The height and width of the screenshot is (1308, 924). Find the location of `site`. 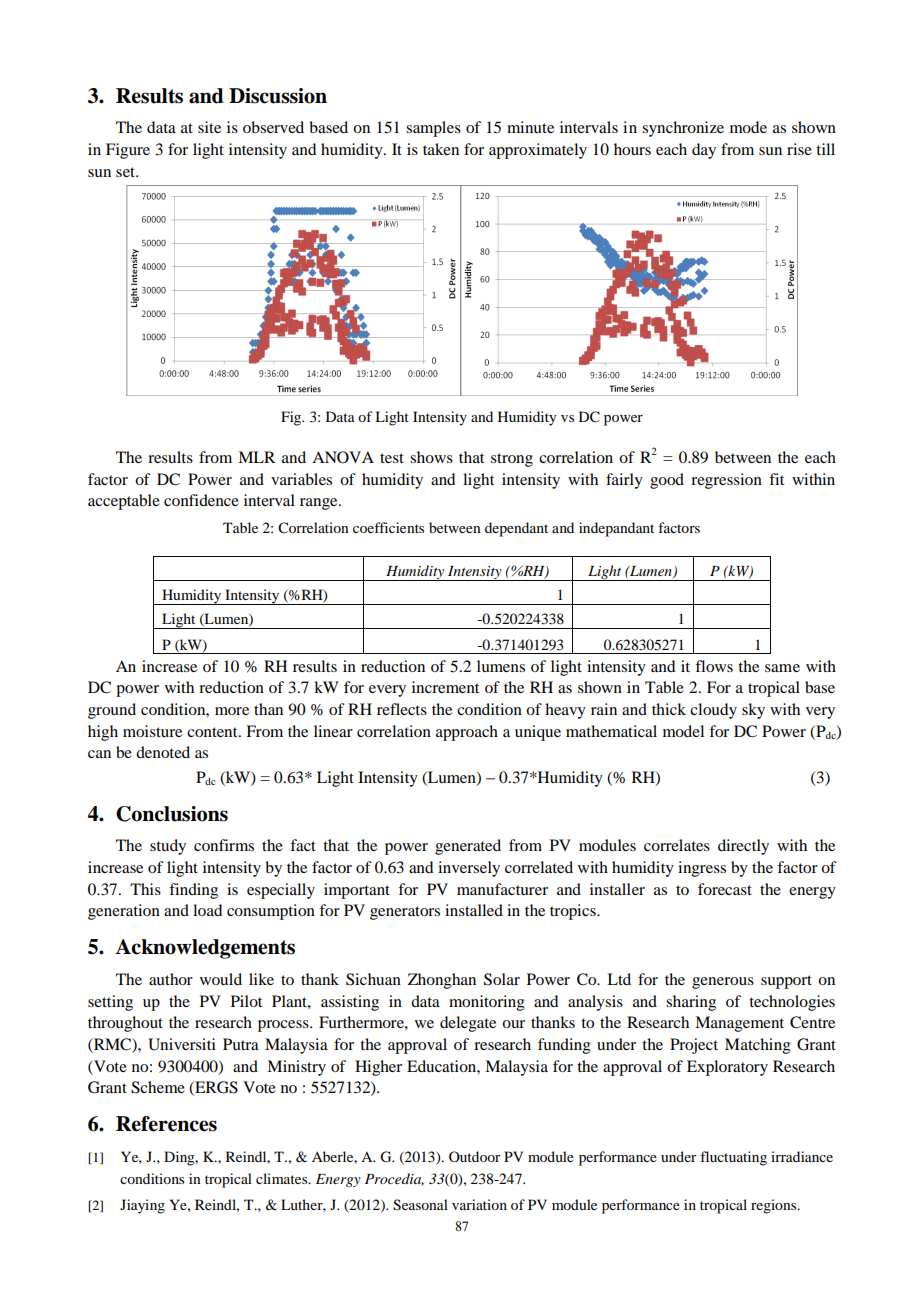

site is located at coordinates (209, 127).
